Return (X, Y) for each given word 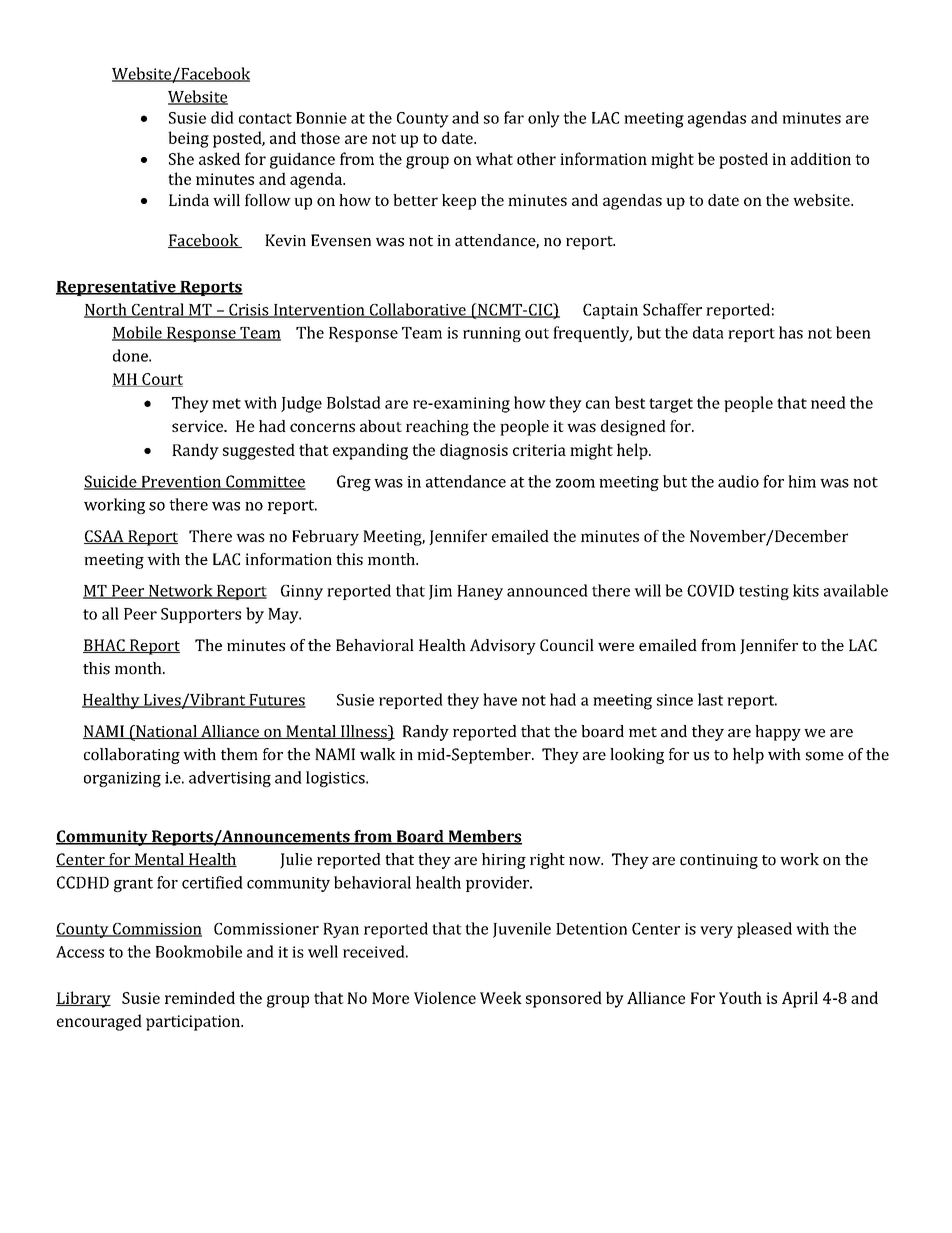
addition (821, 158)
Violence (445, 997)
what (494, 158)
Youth (740, 997)
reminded (200, 997)
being (188, 139)
